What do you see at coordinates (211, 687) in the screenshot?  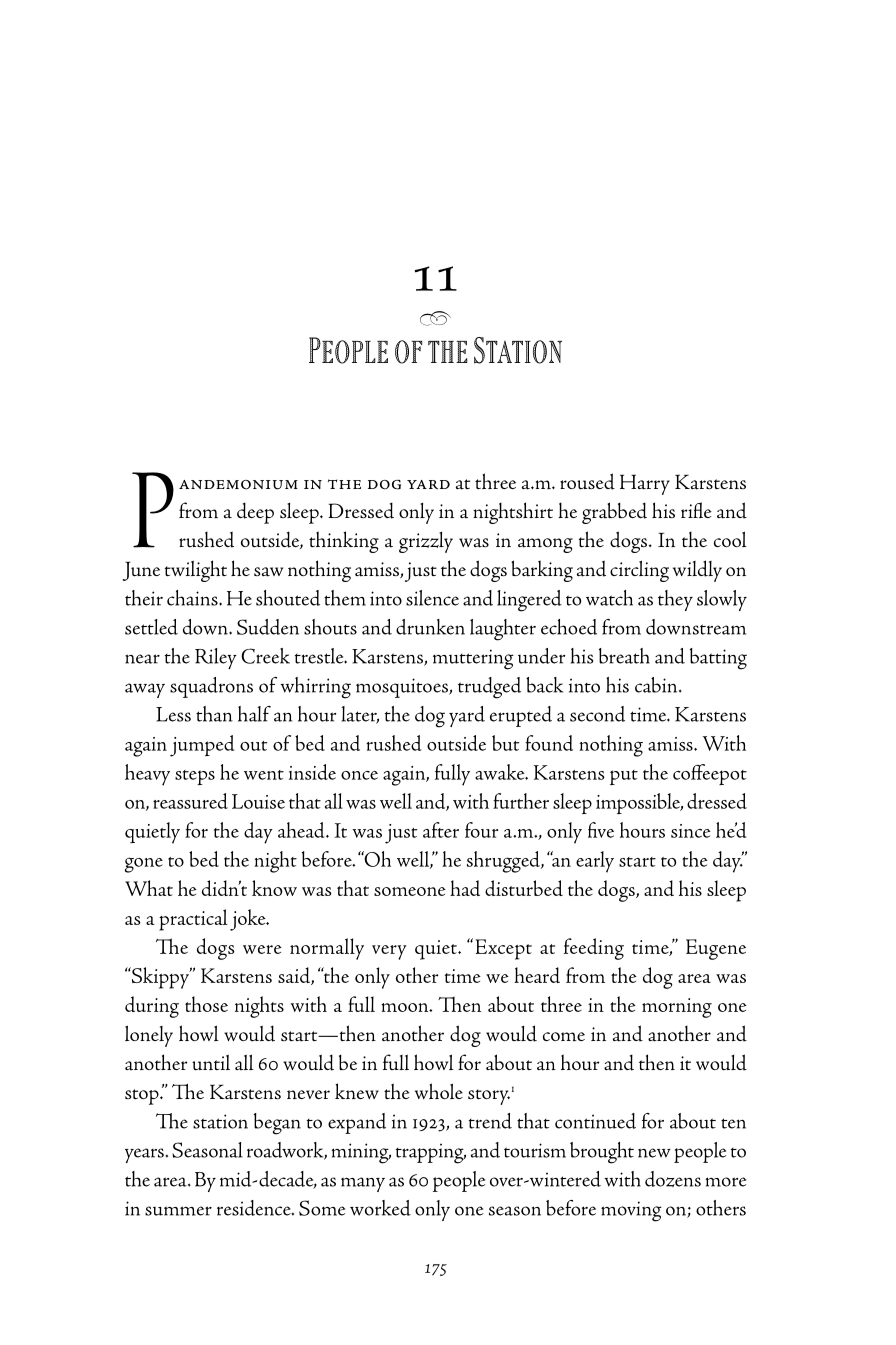 I see `squadrons` at bounding box center [211, 687].
